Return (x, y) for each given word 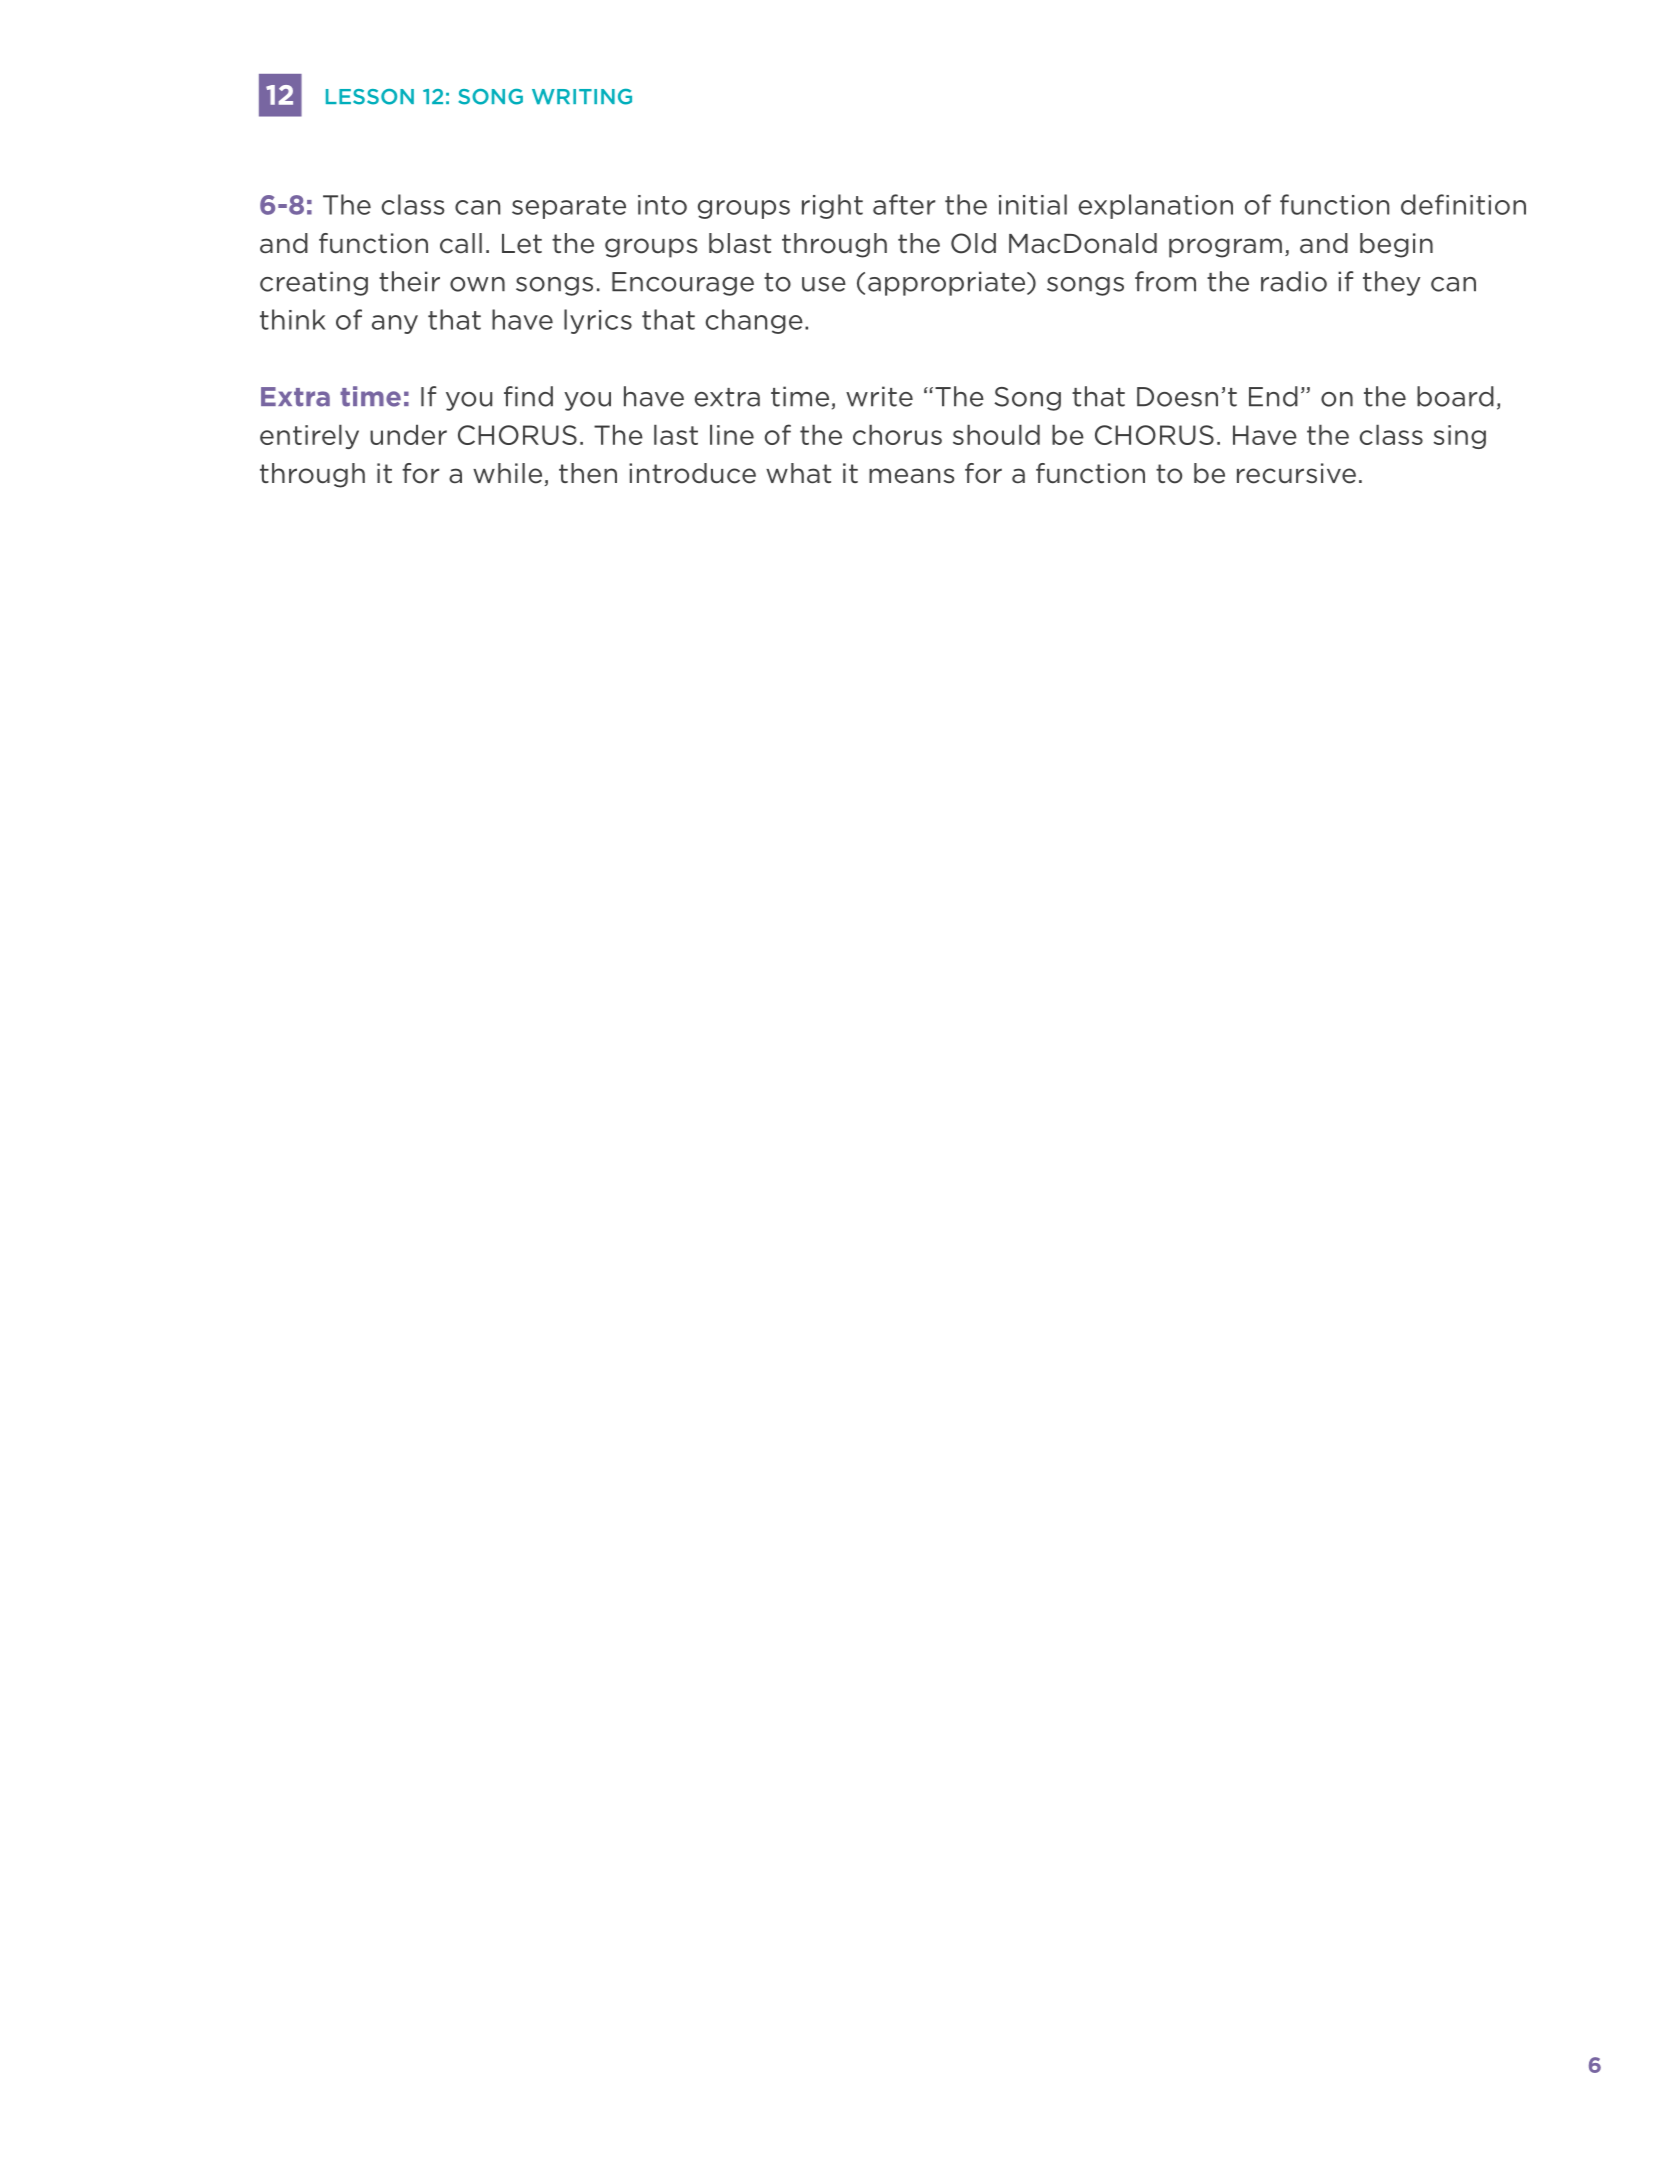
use (824, 284)
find (528, 396)
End (1273, 396)
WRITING (582, 97)
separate (569, 207)
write (879, 396)
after (904, 204)
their (409, 281)
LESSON (370, 97)
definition (1463, 204)
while (509, 474)
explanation (1156, 206)
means (911, 476)
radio (1294, 281)
